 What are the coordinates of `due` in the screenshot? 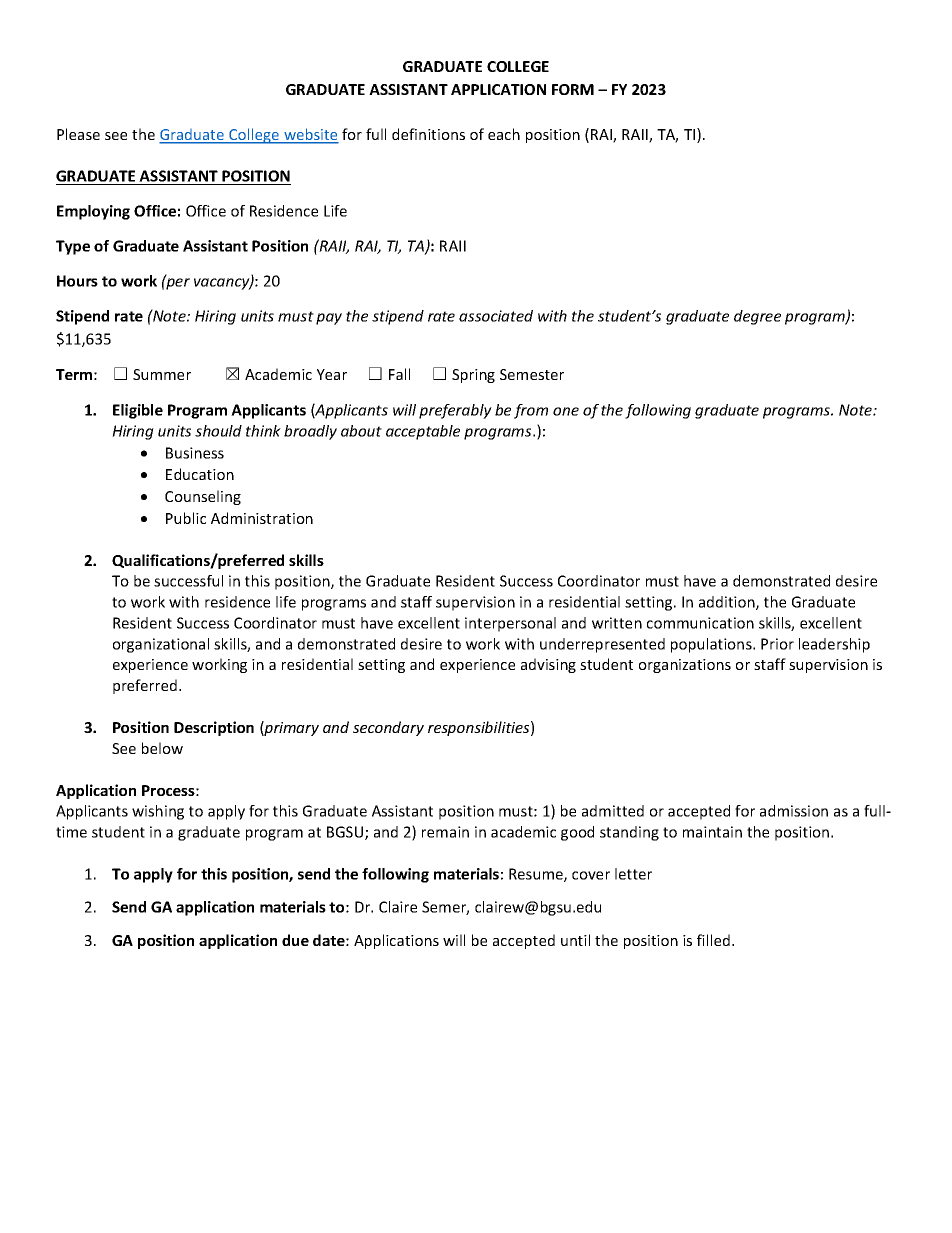 It's located at (295, 940).
